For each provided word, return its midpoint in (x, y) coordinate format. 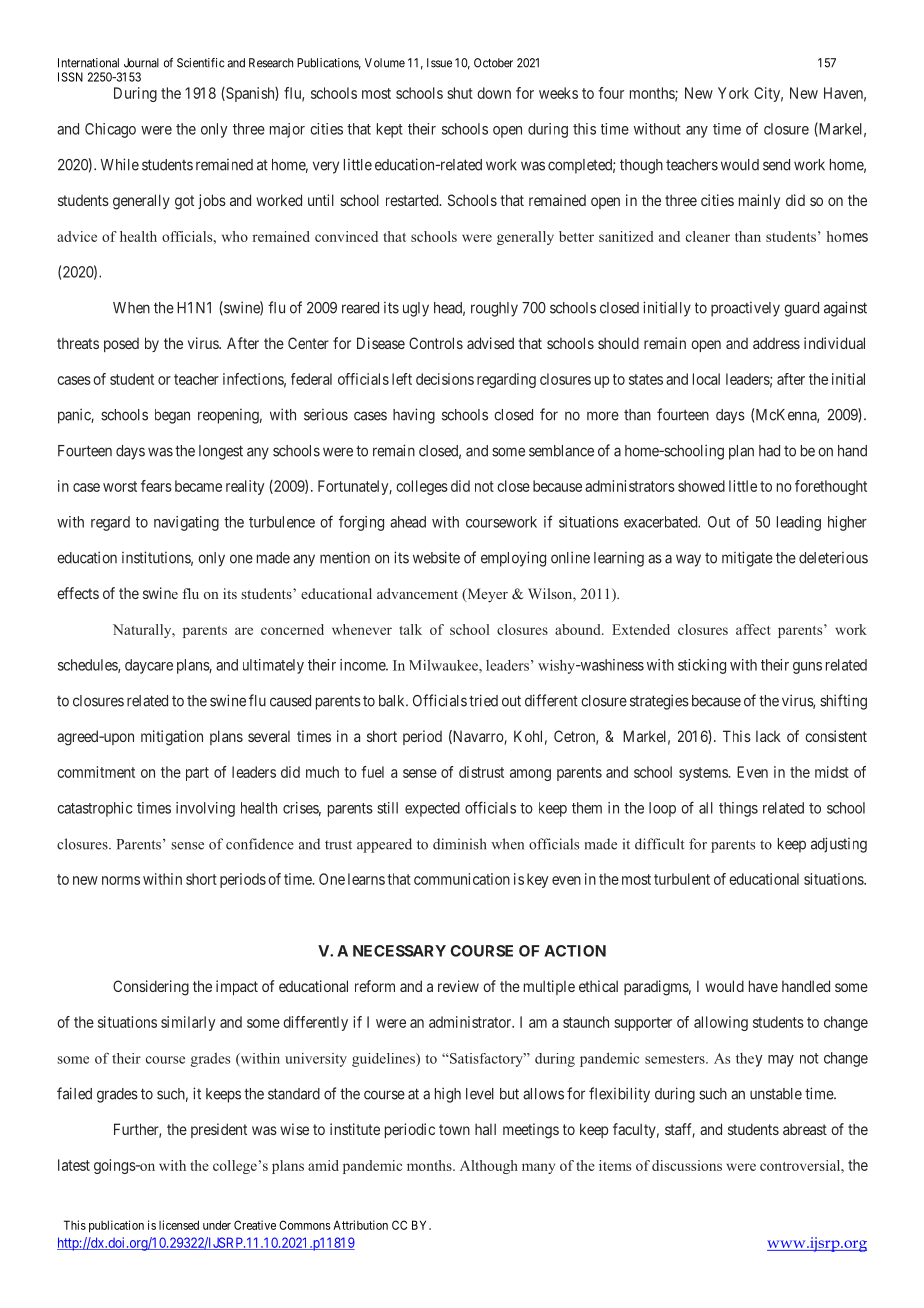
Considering (151, 988)
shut (460, 93)
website (436, 557)
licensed (179, 1225)
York (733, 93)
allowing (721, 1023)
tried (483, 700)
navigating (186, 523)
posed (121, 345)
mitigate (747, 559)
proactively (745, 309)
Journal (141, 63)
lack (768, 736)
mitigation (172, 738)
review (458, 986)
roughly (494, 309)
